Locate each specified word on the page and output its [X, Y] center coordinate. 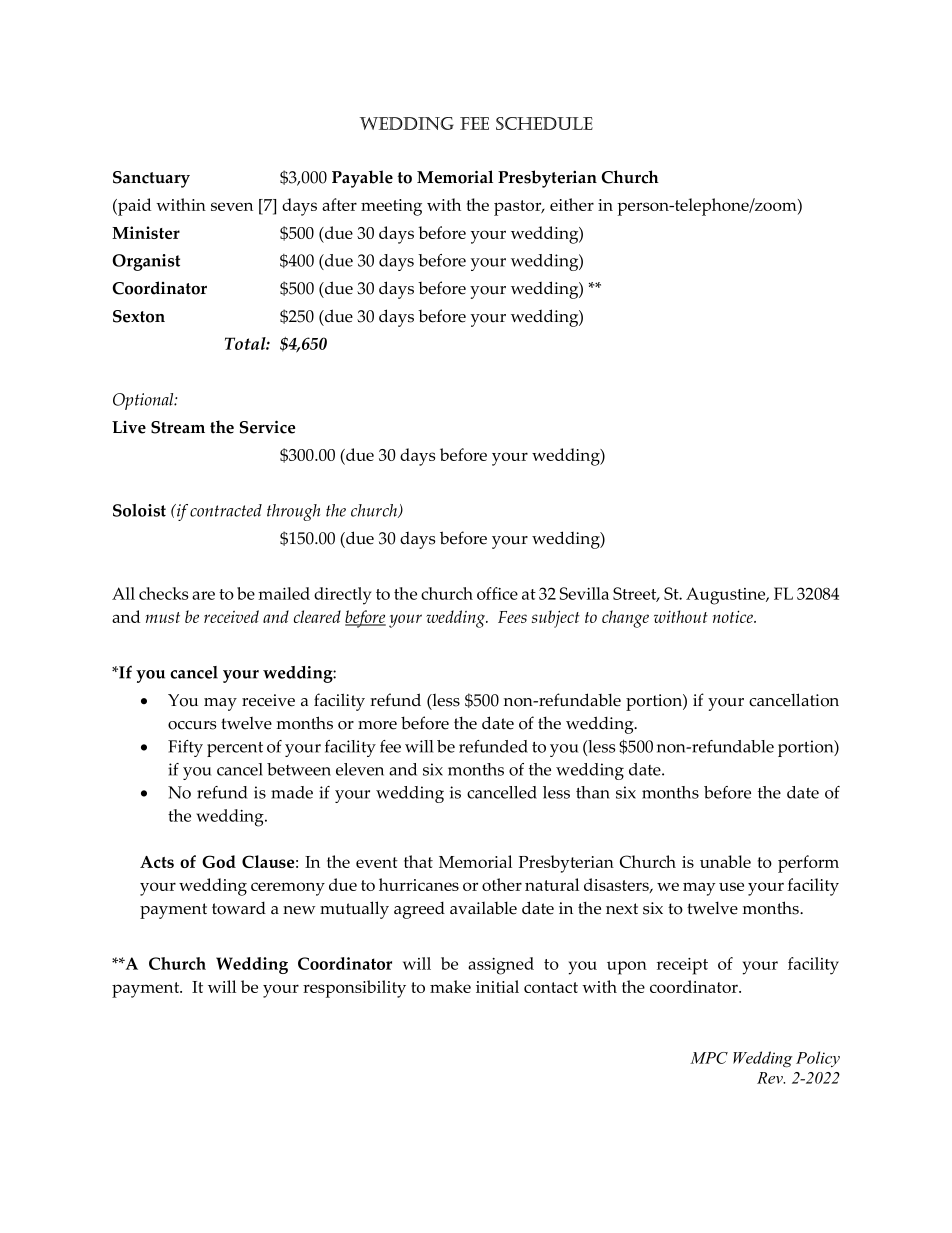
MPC [709, 1058]
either [572, 204]
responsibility [354, 989]
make [450, 986]
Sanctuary [151, 179]
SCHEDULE [544, 123]
